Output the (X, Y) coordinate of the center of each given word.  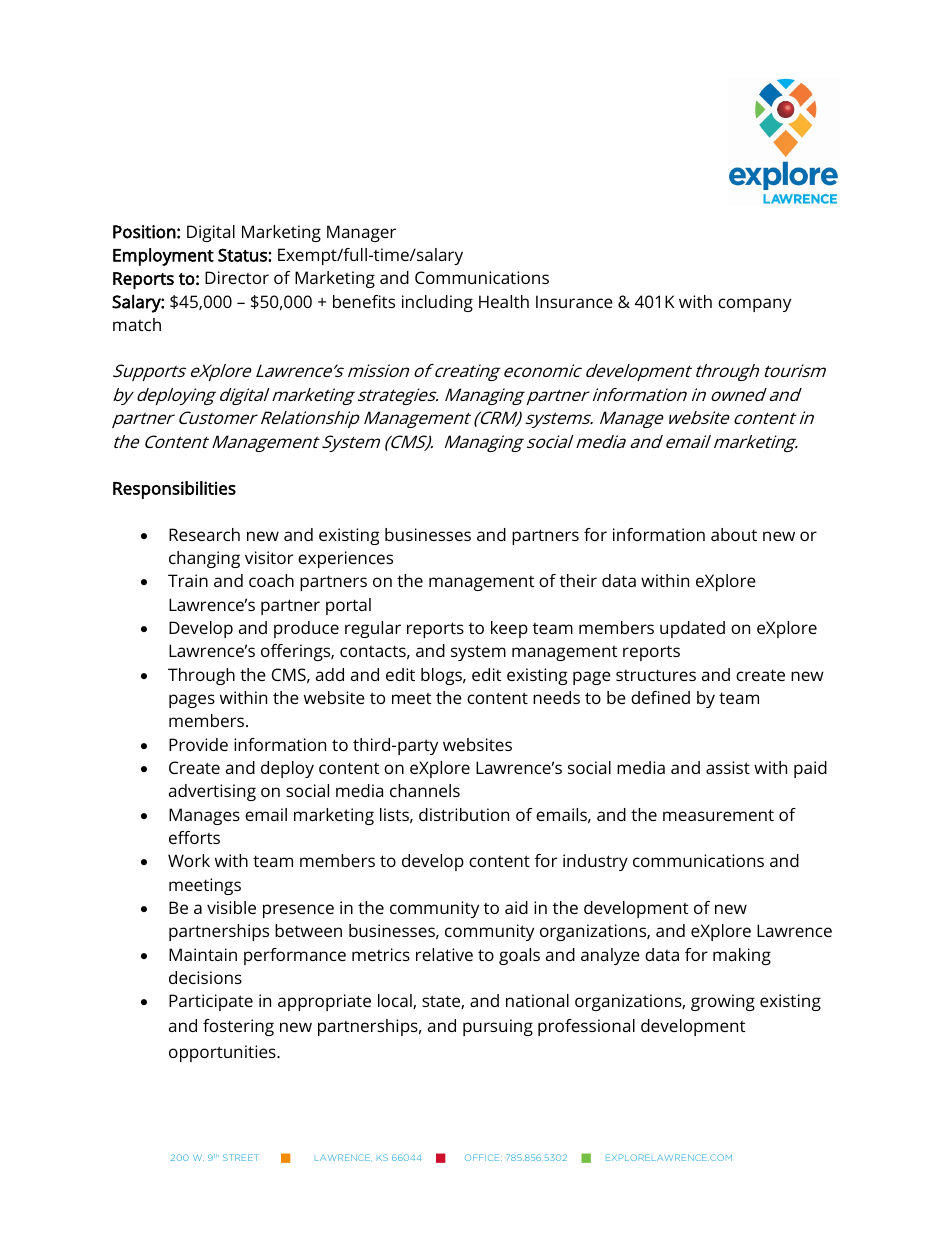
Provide (198, 744)
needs (556, 697)
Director (237, 277)
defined (660, 697)
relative (444, 954)
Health (504, 301)
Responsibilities (174, 490)
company (754, 305)
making (742, 956)
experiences (345, 559)
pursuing (498, 1027)
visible (231, 907)
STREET (241, 1157)
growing (723, 1002)
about (734, 534)
